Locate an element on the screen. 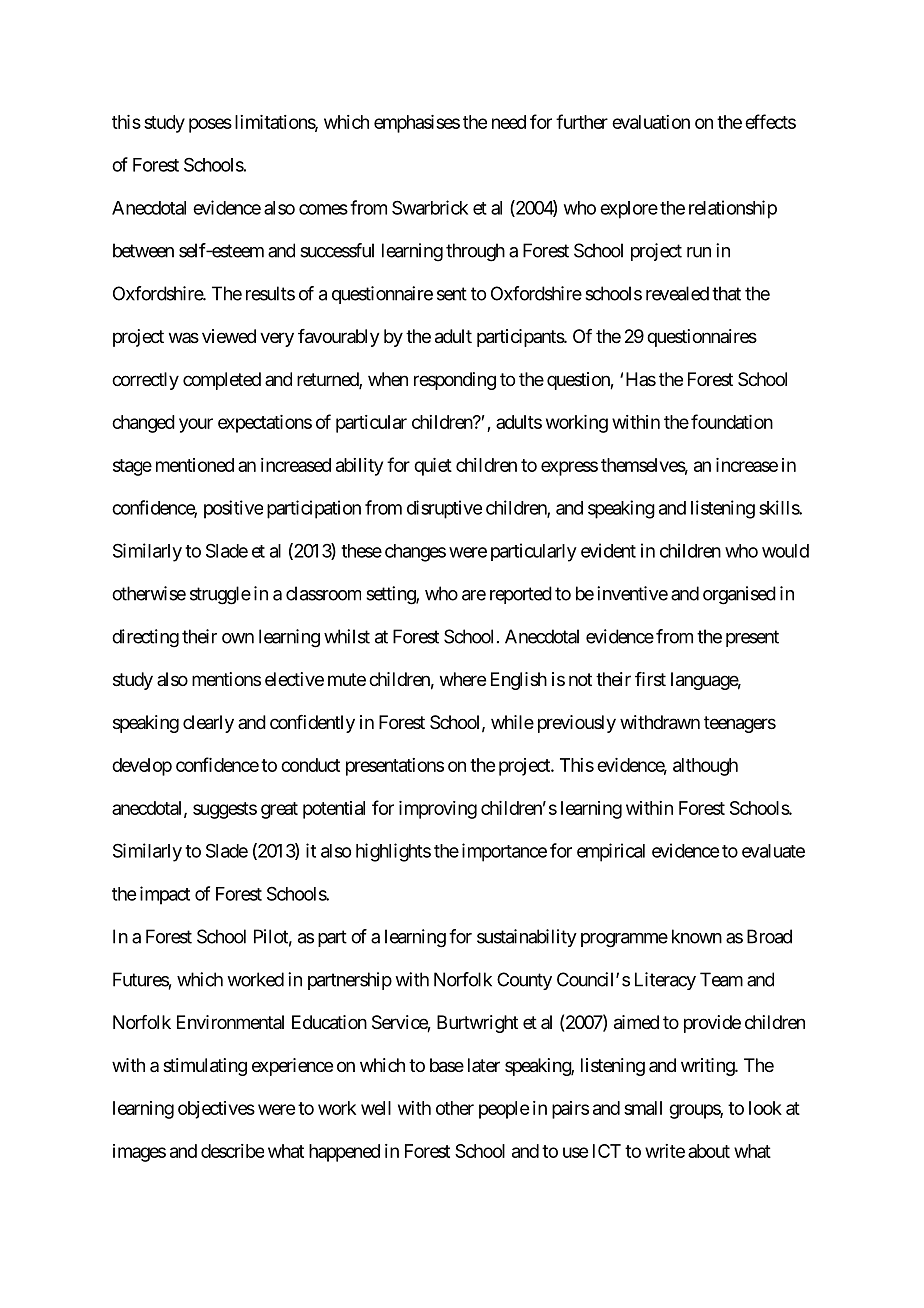 The height and width of the screenshot is (1308, 924). evaluation is located at coordinates (651, 122).
